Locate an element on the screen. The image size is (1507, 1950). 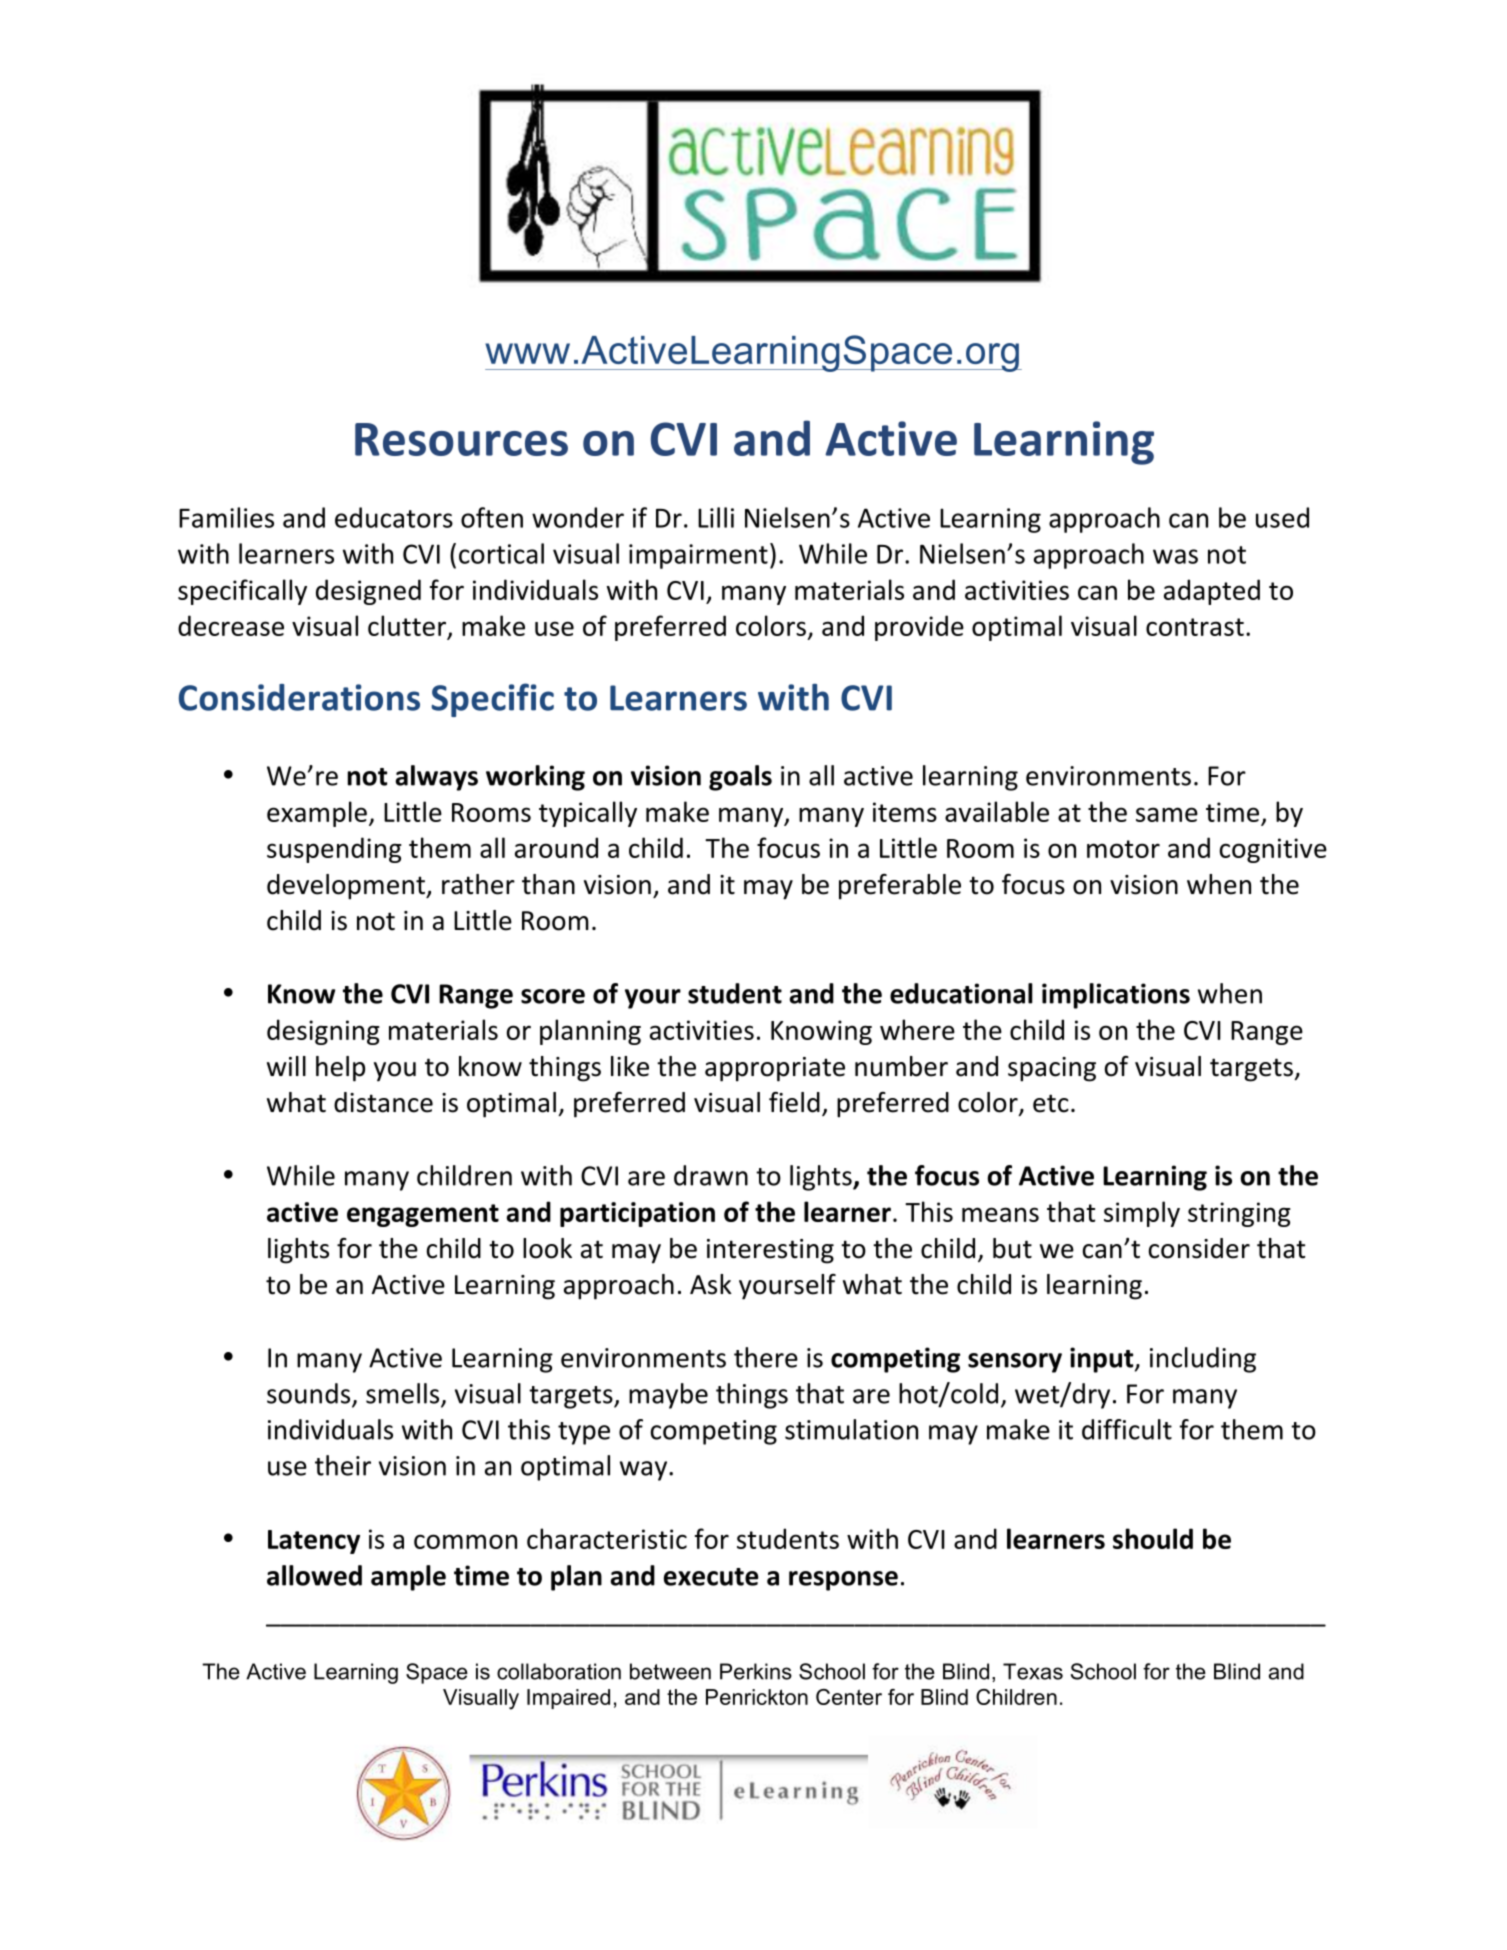
was is located at coordinates (1175, 556).
